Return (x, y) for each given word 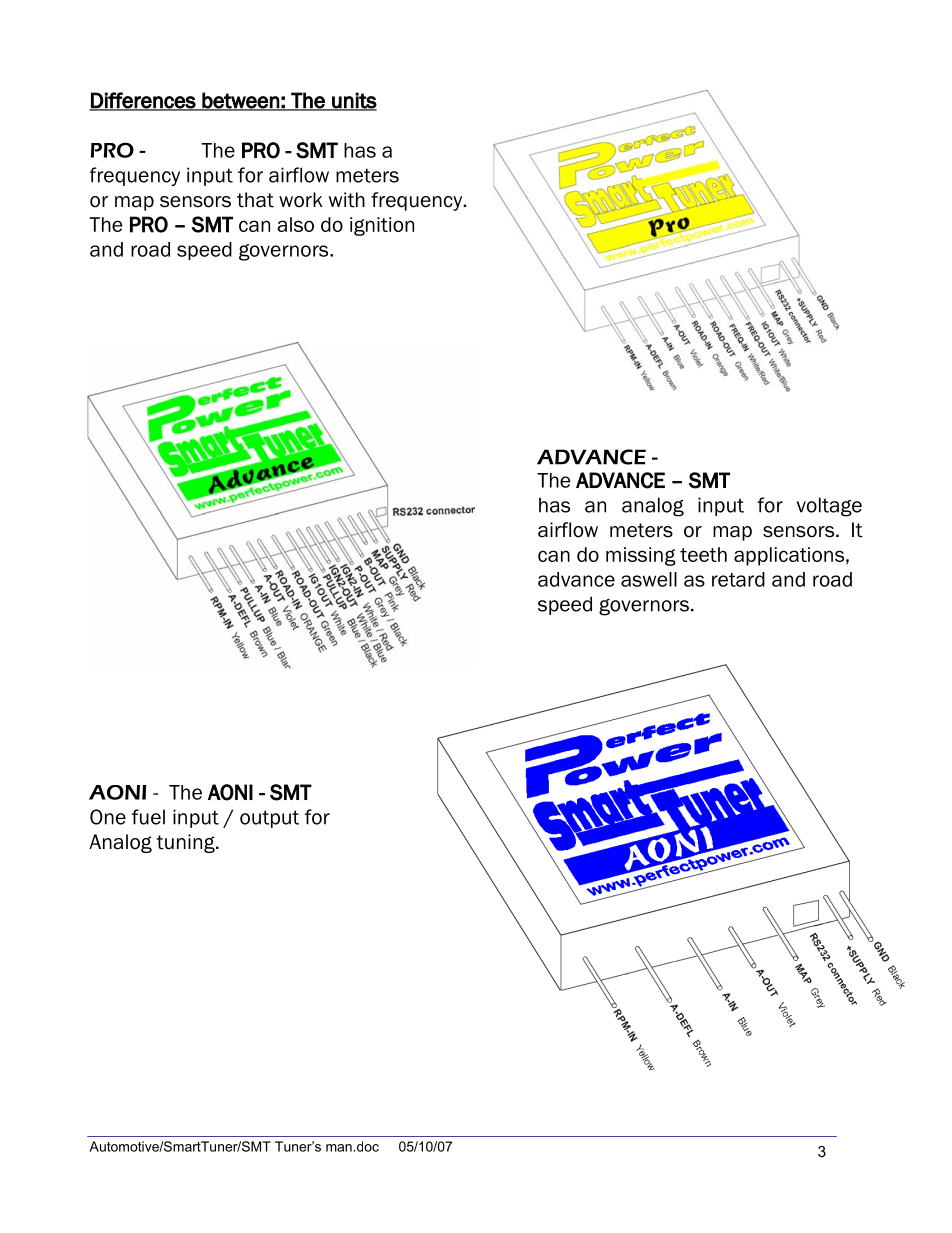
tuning (186, 843)
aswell (649, 579)
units (353, 101)
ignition (382, 226)
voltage (829, 507)
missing (641, 556)
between (241, 101)
